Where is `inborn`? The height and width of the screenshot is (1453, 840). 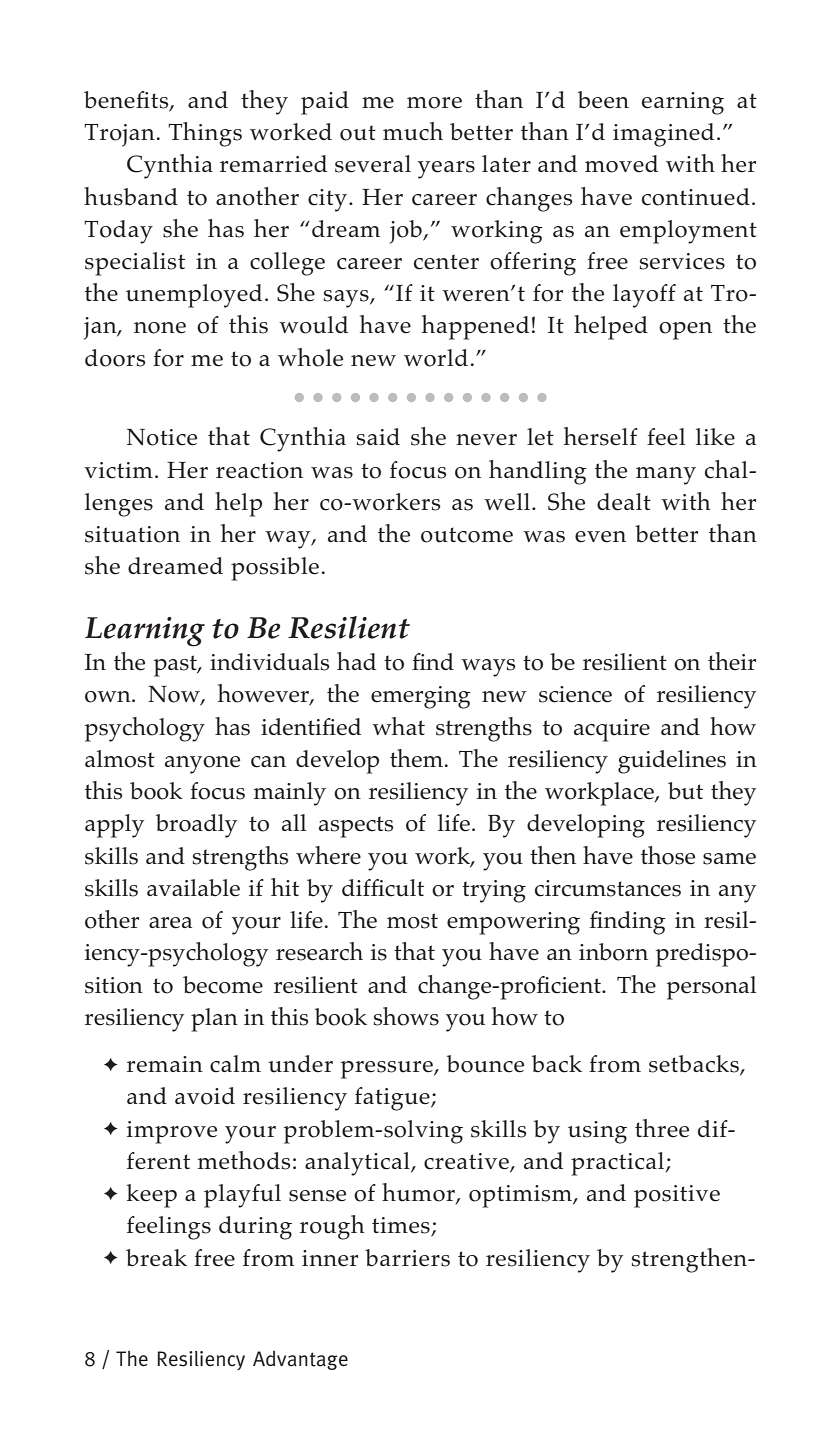
inborn is located at coordinates (613, 952).
